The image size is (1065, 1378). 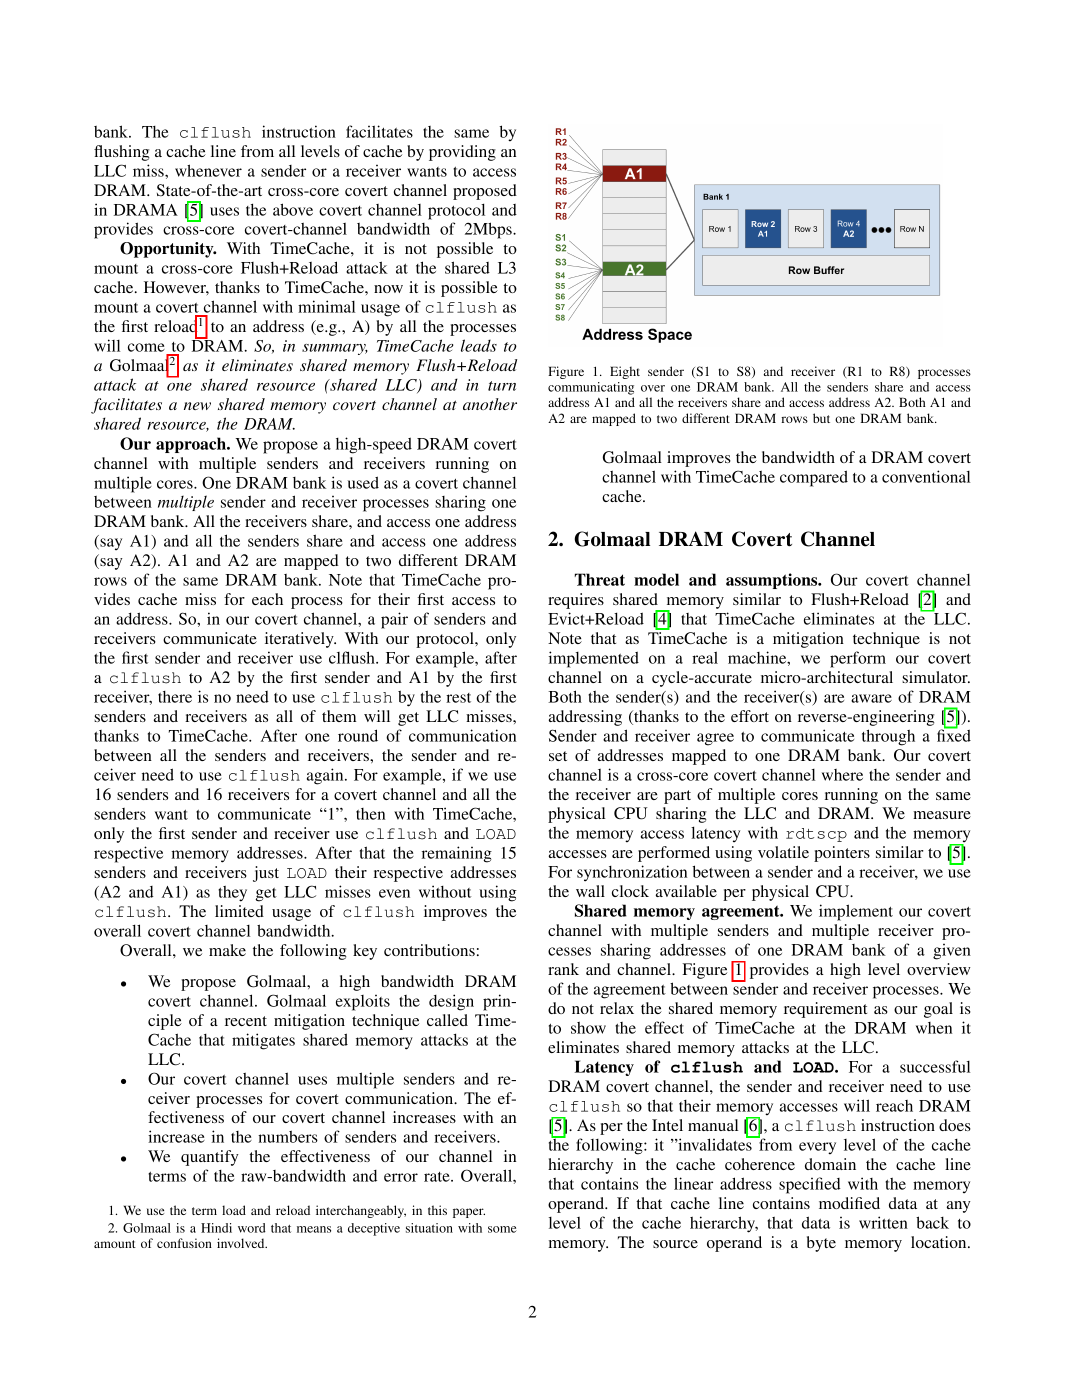 What do you see at coordinates (293, 209) in the document?
I see `above` at bounding box center [293, 209].
